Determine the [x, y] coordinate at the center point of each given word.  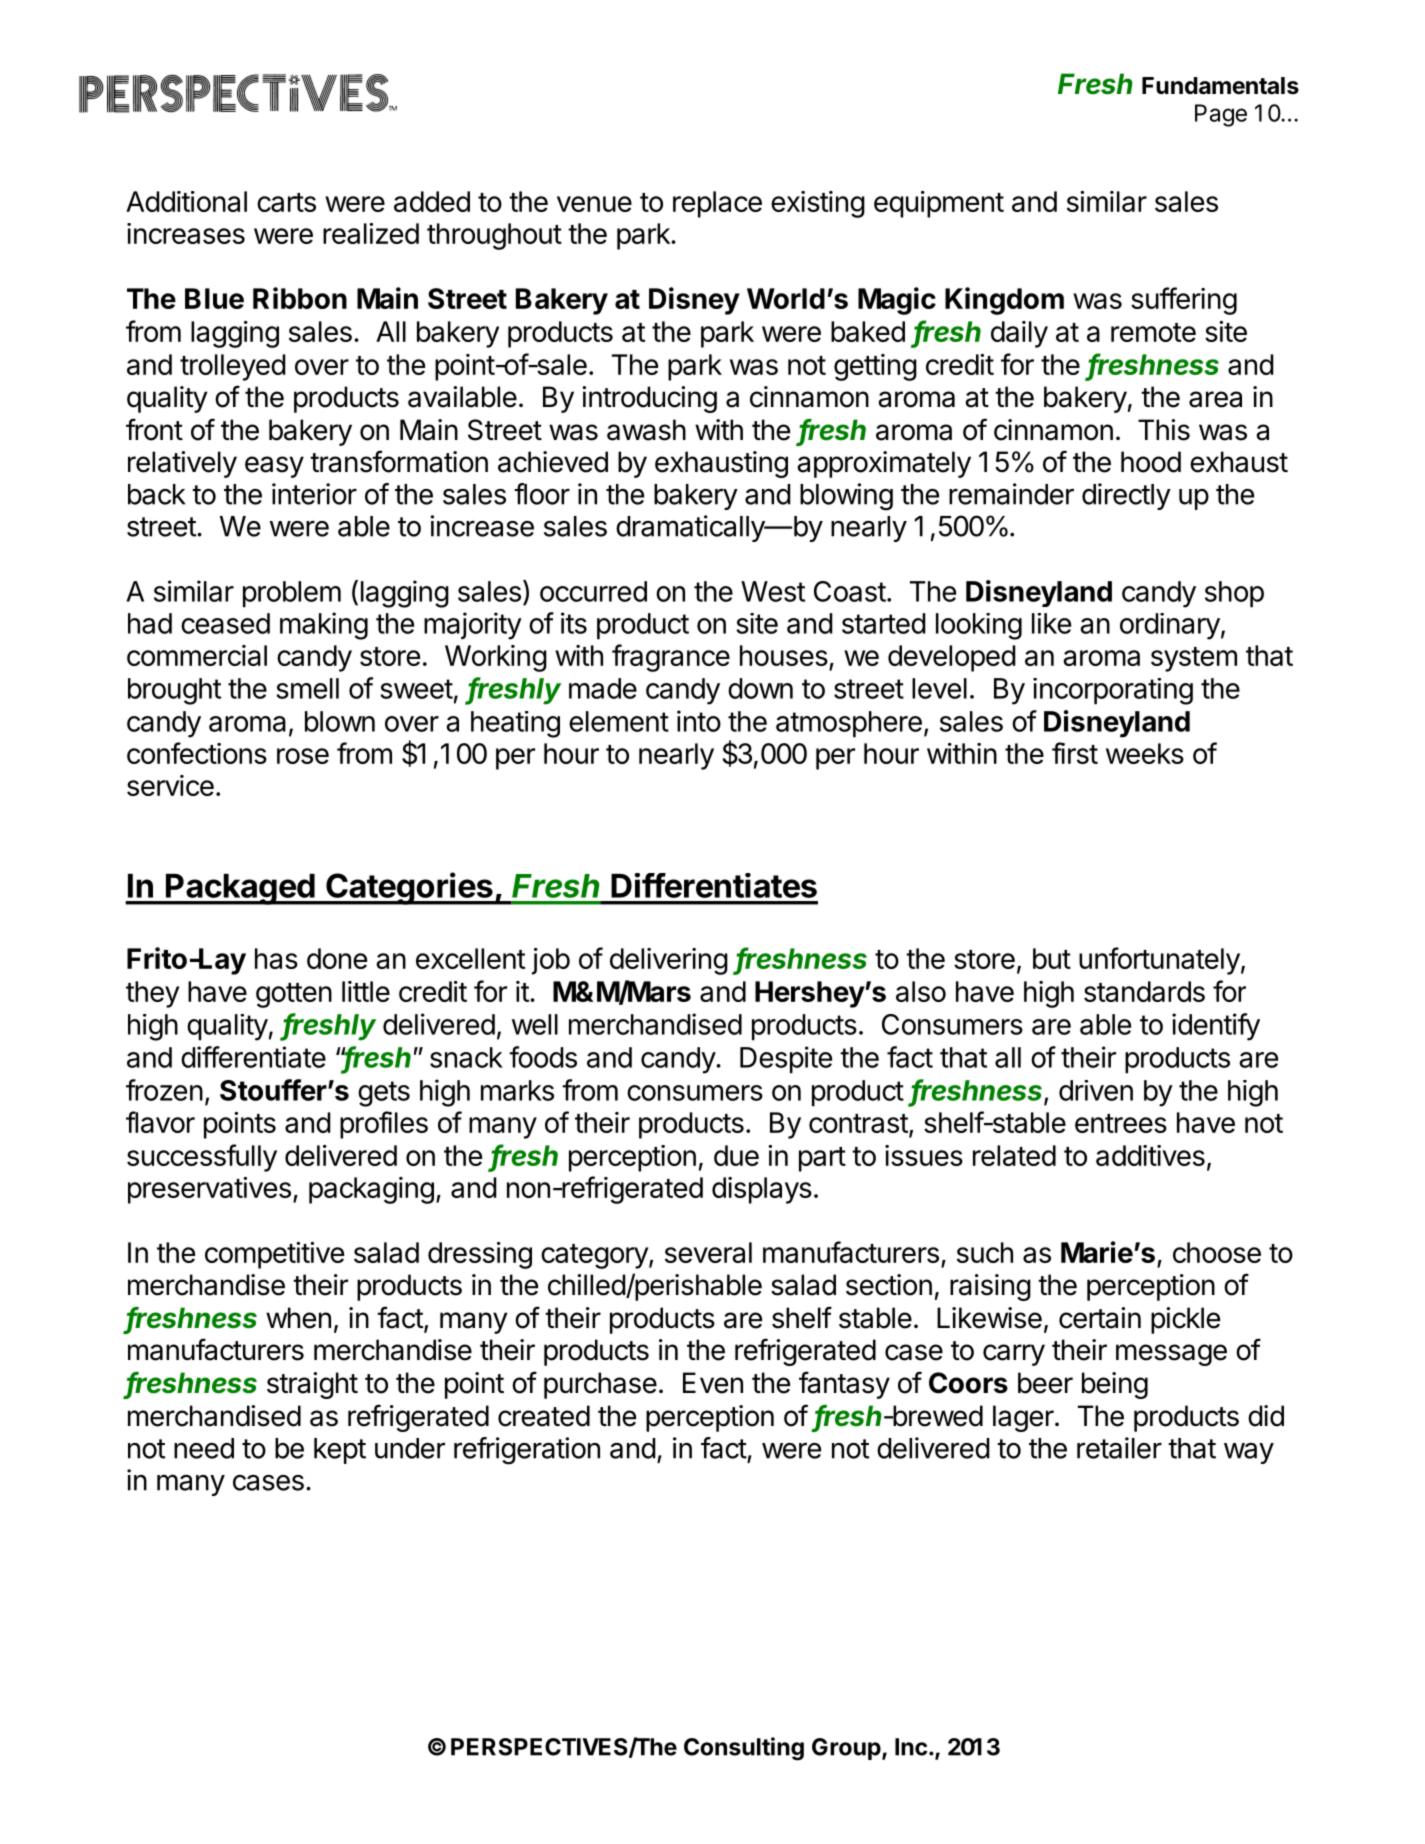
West [773, 591]
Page [1221, 115]
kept [340, 1451]
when [298, 1318]
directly [1126, 496]
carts [286, 202]
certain [1100, 1318]
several [708, 1252]
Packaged [240, 889]
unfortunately [1159, 961]
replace [717, 204]
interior [314, 494]
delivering [669, 961]
